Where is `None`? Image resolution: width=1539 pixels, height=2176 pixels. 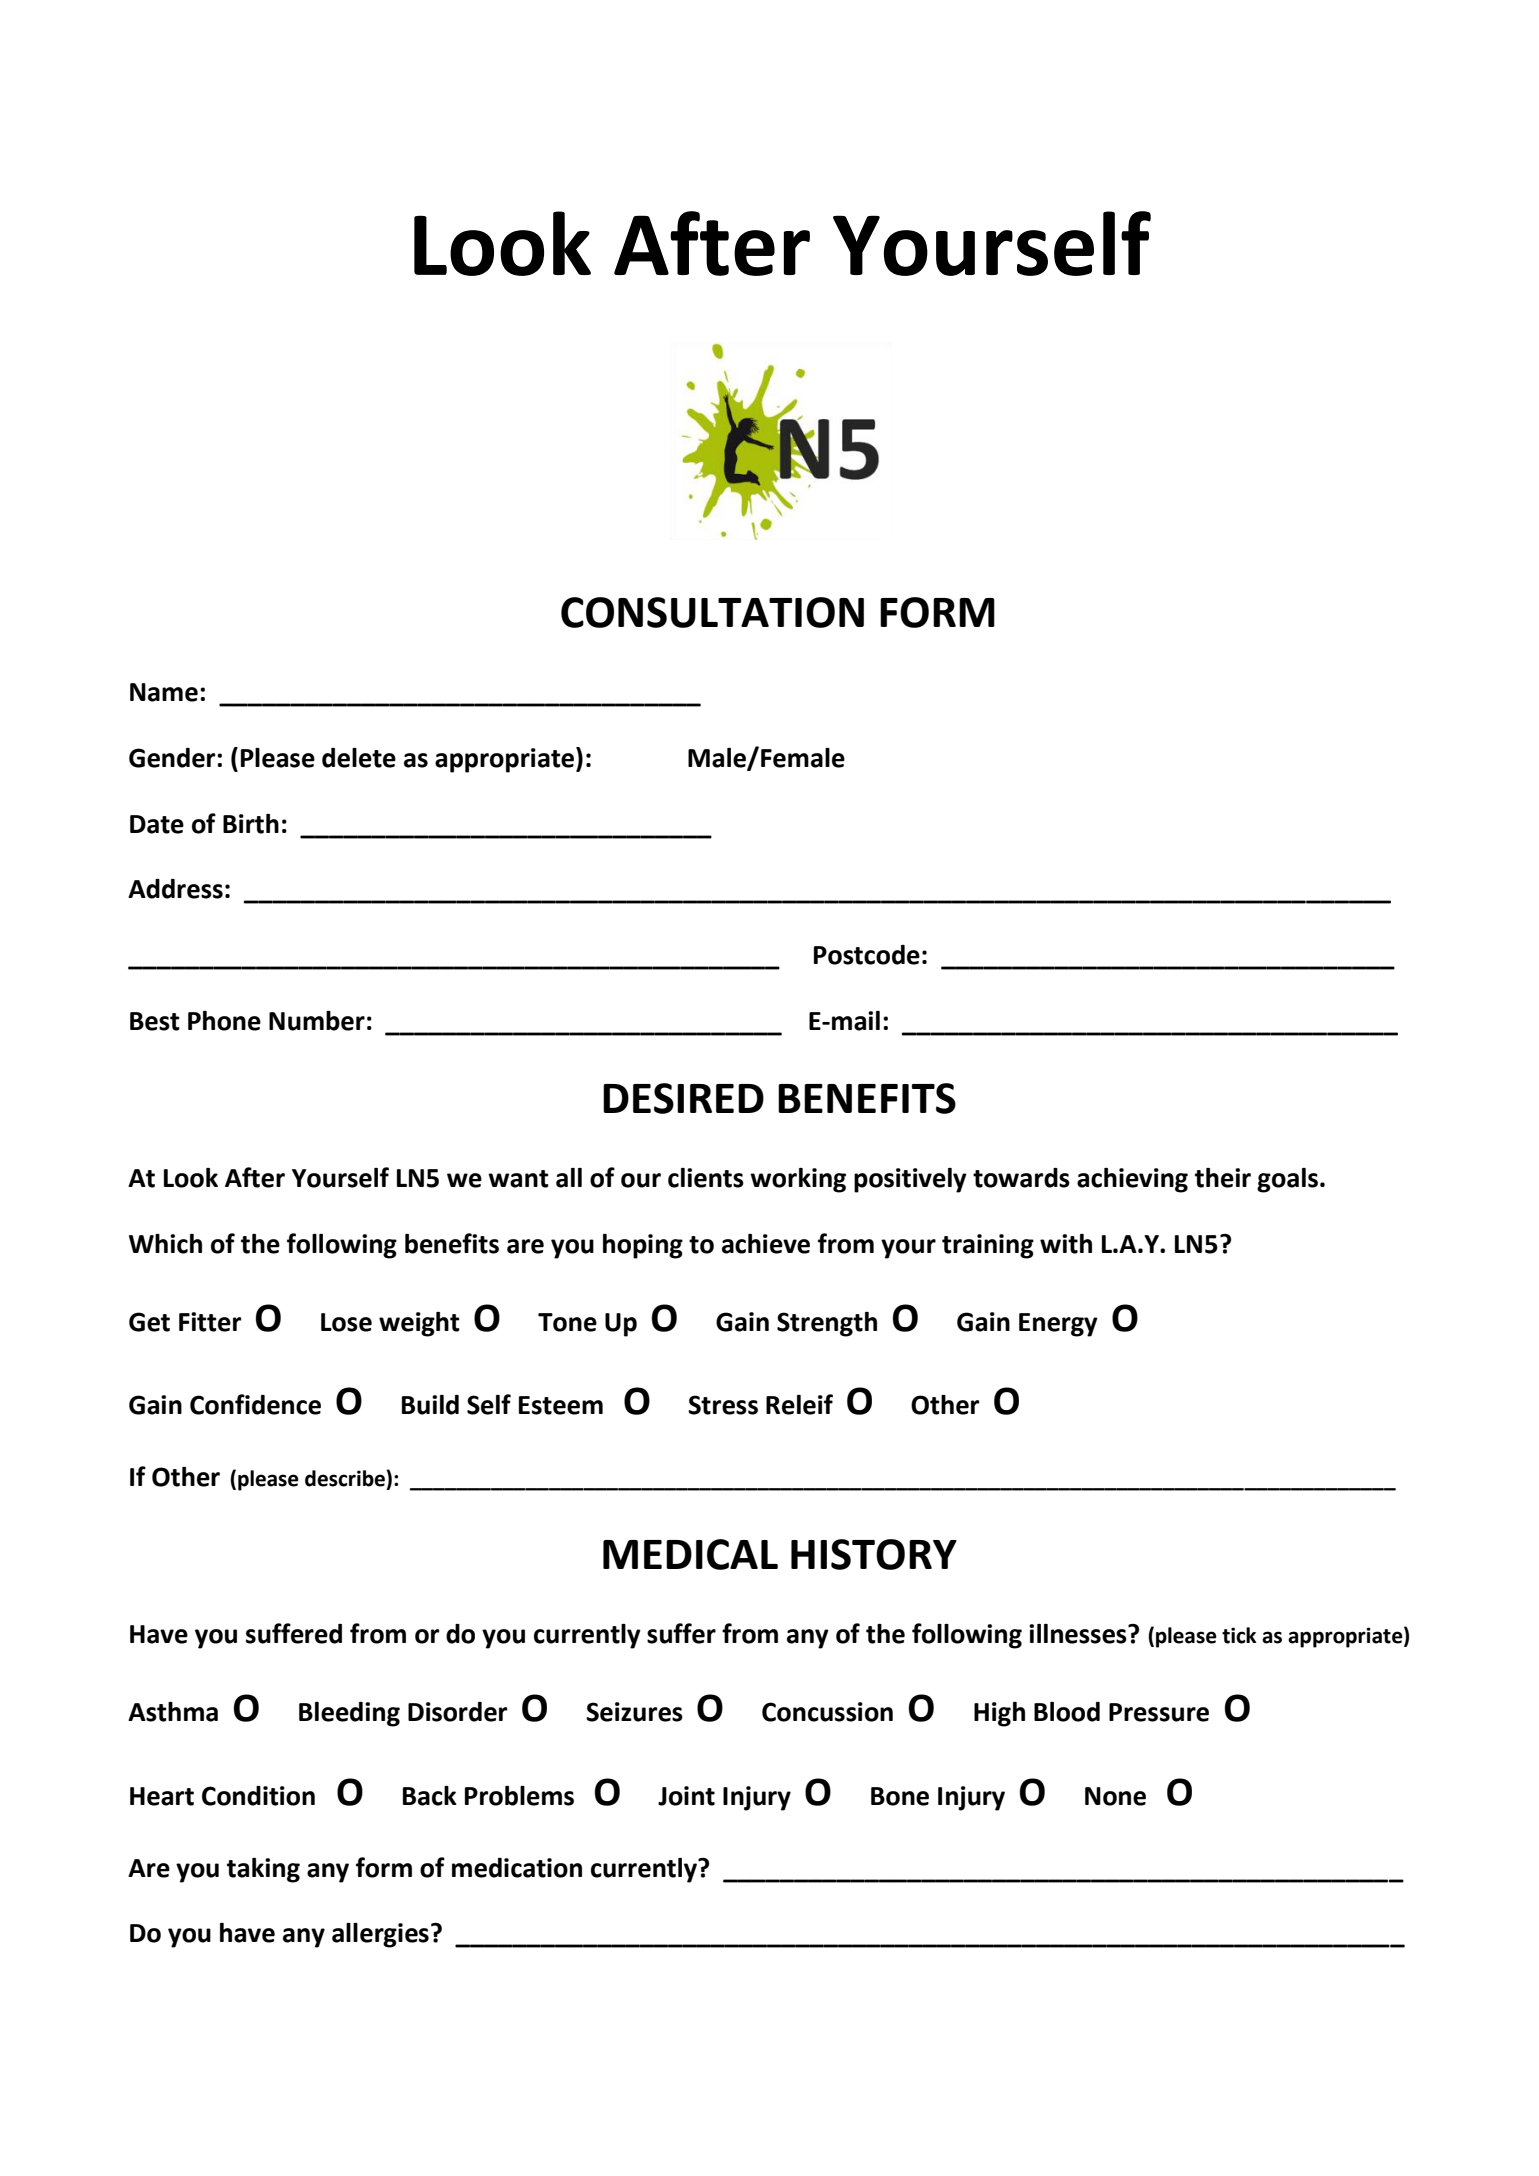 None is located at coordinates (1115, 1796).
